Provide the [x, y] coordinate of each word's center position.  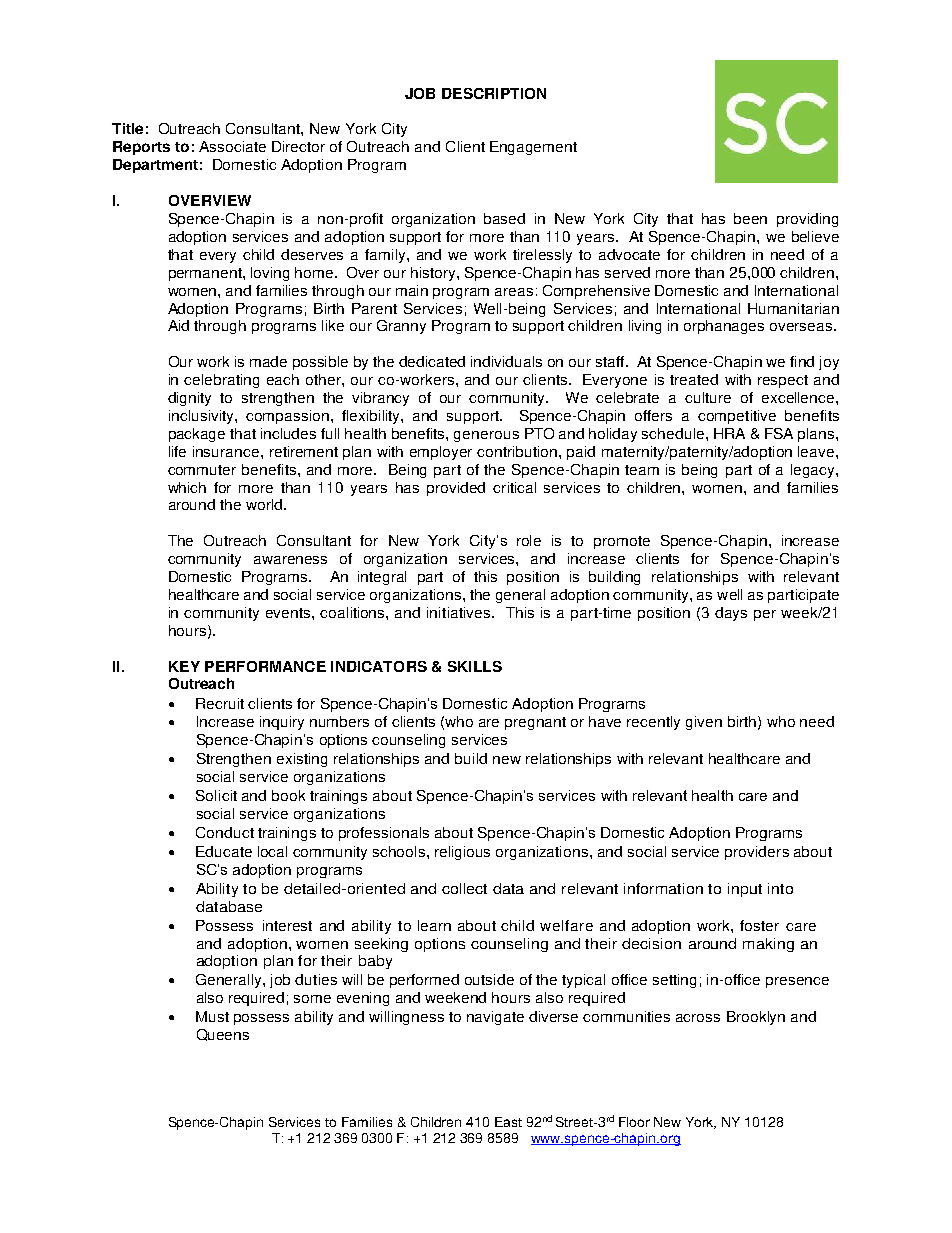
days [731, 614]
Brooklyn [756, 1018]
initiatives [458, 612]
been [750, 218]
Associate [232, 146]
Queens [223, 1035]
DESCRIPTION [494, 93]
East [508, 1122]
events [289, 613]
